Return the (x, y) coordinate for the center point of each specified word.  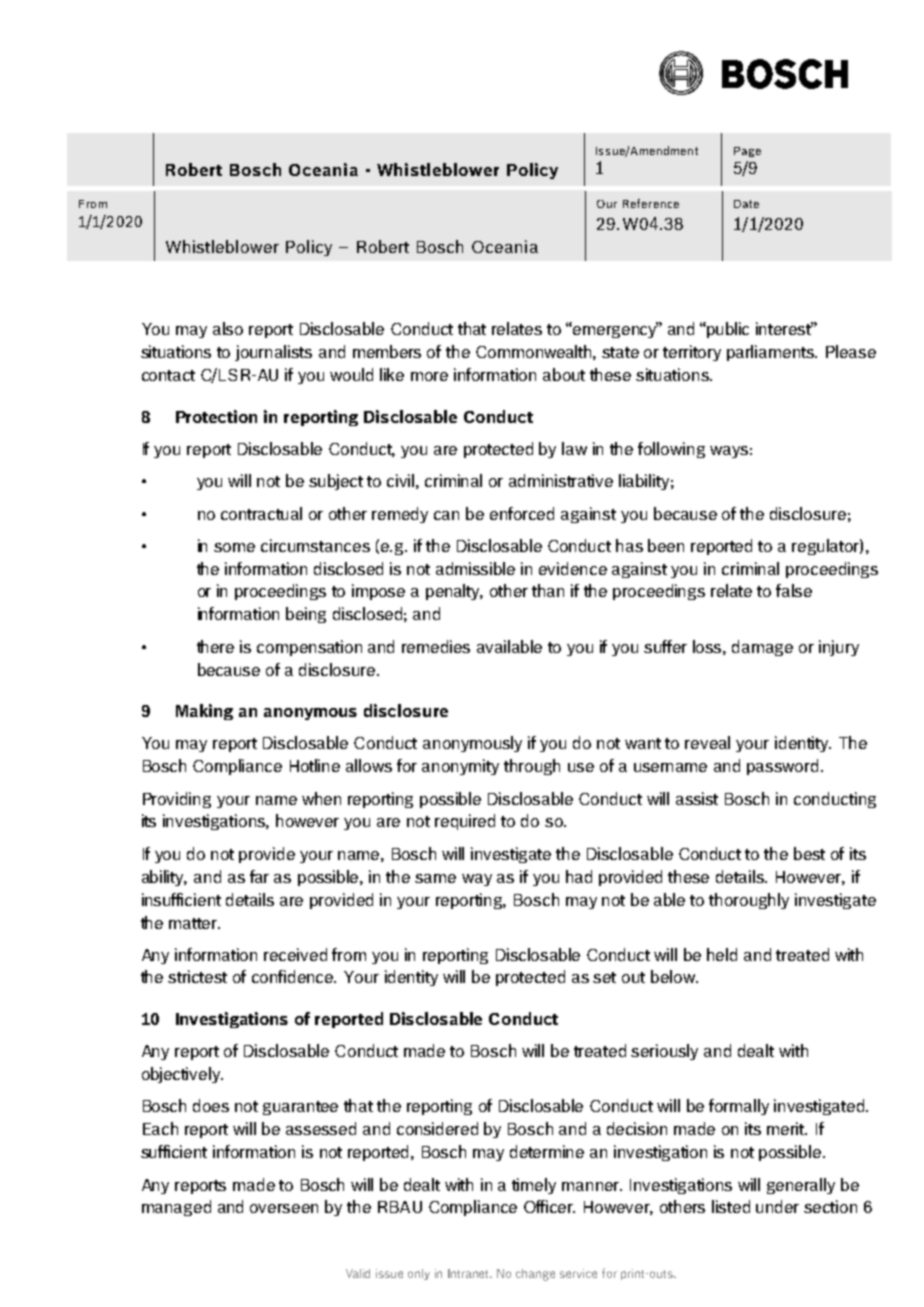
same (435, 878)
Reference (651, 203)
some (234, 547)
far (259, 876)
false (794, 590)
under (777, 1206)
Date (746, 204)
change (535, 1275)
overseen (284, 1208)
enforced (522, 513)
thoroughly (749, 901)
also (228, 328)
